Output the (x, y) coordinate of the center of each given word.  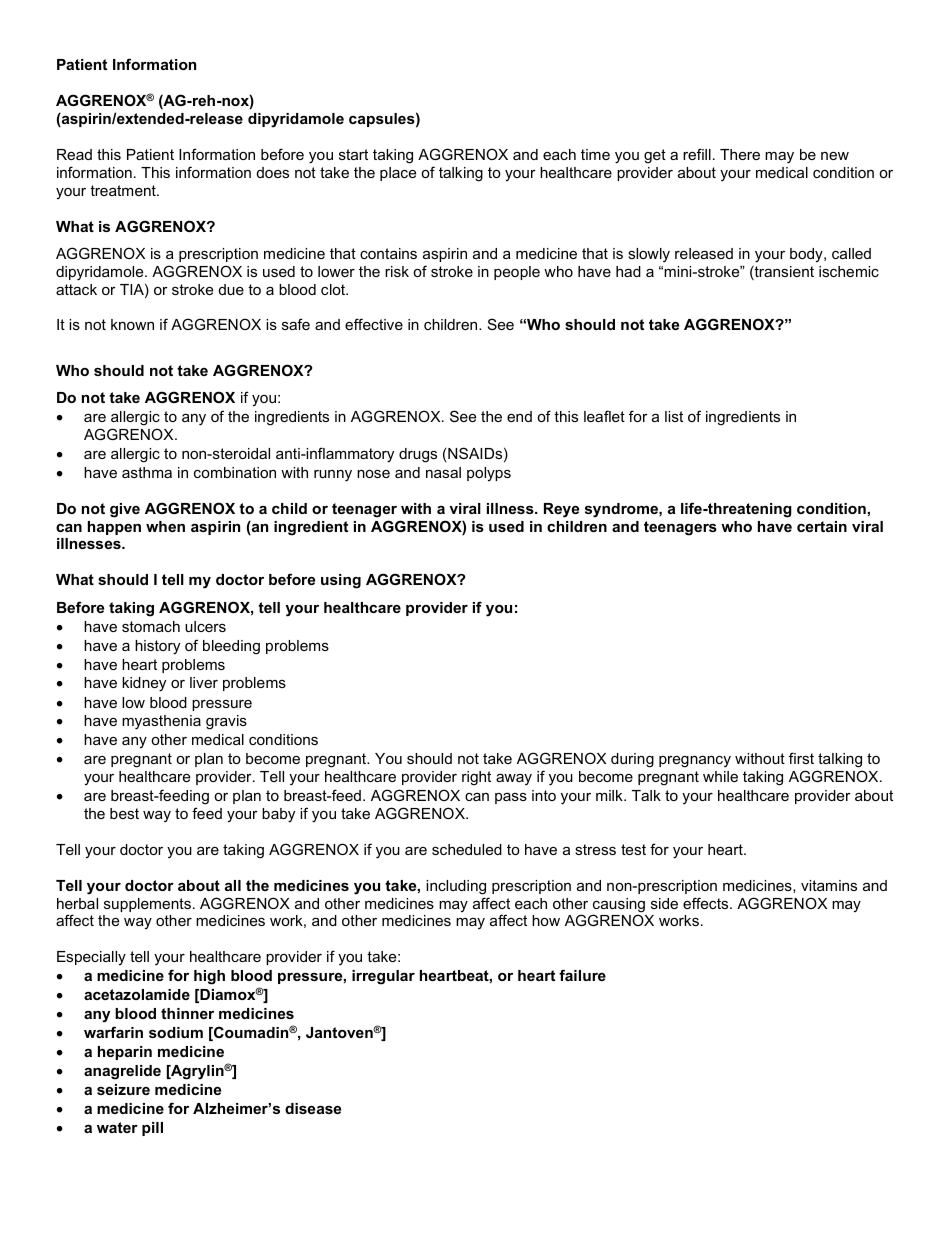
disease (313, 1108)
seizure (123, 1089)
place (398, 174)
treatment (124, 190)
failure (582, 975)
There (740, 154)
